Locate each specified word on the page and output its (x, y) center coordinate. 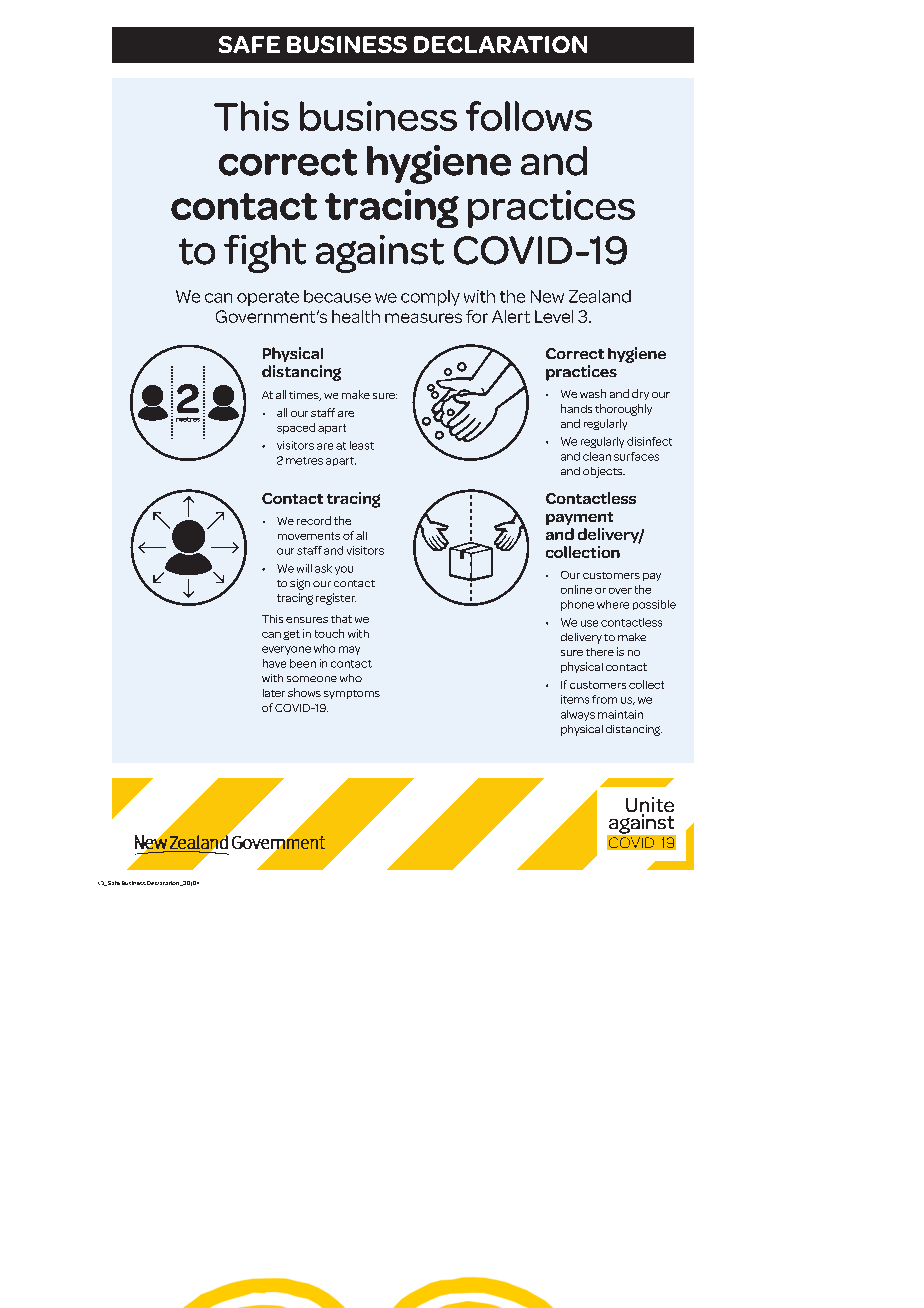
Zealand (600, 296)
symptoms (352, 694)
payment (579, 518)
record (314, 520)
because (337, 296)
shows (304, 692)
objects (604, 472)
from (604, 699)
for (477, 316)
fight (265, 254)
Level (554, 316)
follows (529, 116)
